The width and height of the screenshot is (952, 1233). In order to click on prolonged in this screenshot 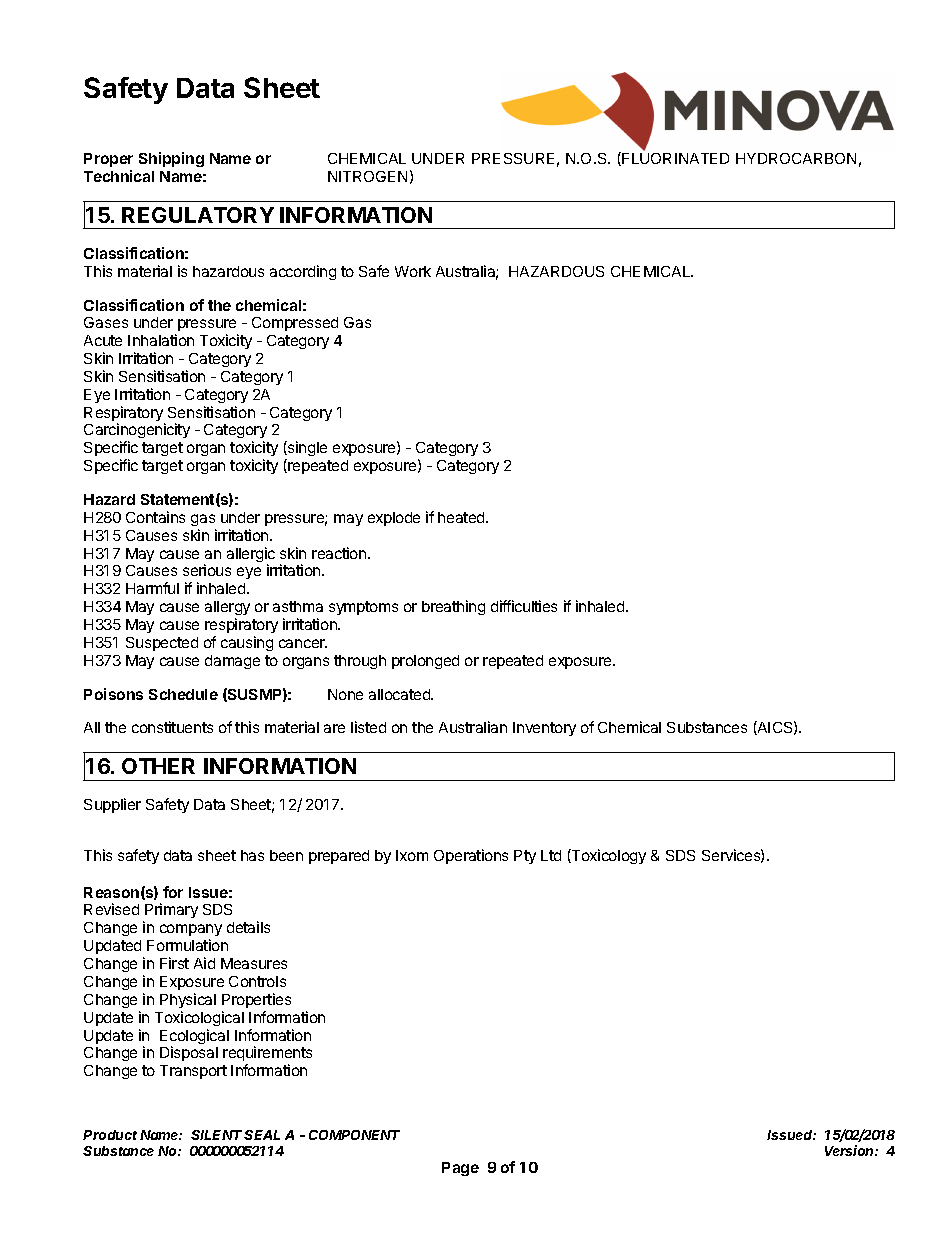, I will do `click(425, 662)`.
